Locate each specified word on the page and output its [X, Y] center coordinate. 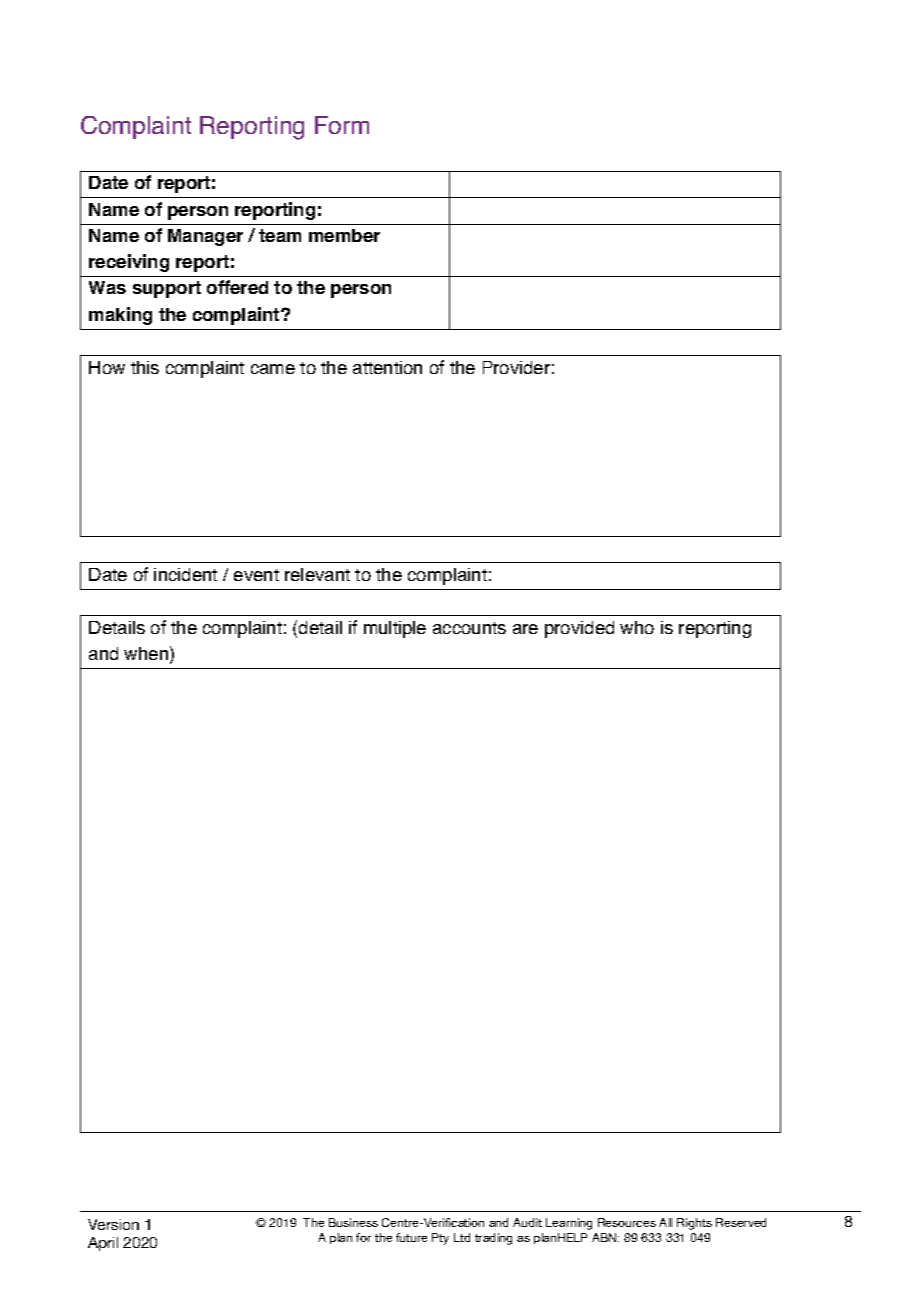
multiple [395, 629]
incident [185, 574]
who [637, 627]
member [344, 235]
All [665, 1222]
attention [387, 367]
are [525, 629]
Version [113, 1224]
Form [342, 125]
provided [579, 629]
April [103, 1244]
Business [353, 1222]
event [256, 575]
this [145, 367]
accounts [469, 628]
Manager [205, 237]
